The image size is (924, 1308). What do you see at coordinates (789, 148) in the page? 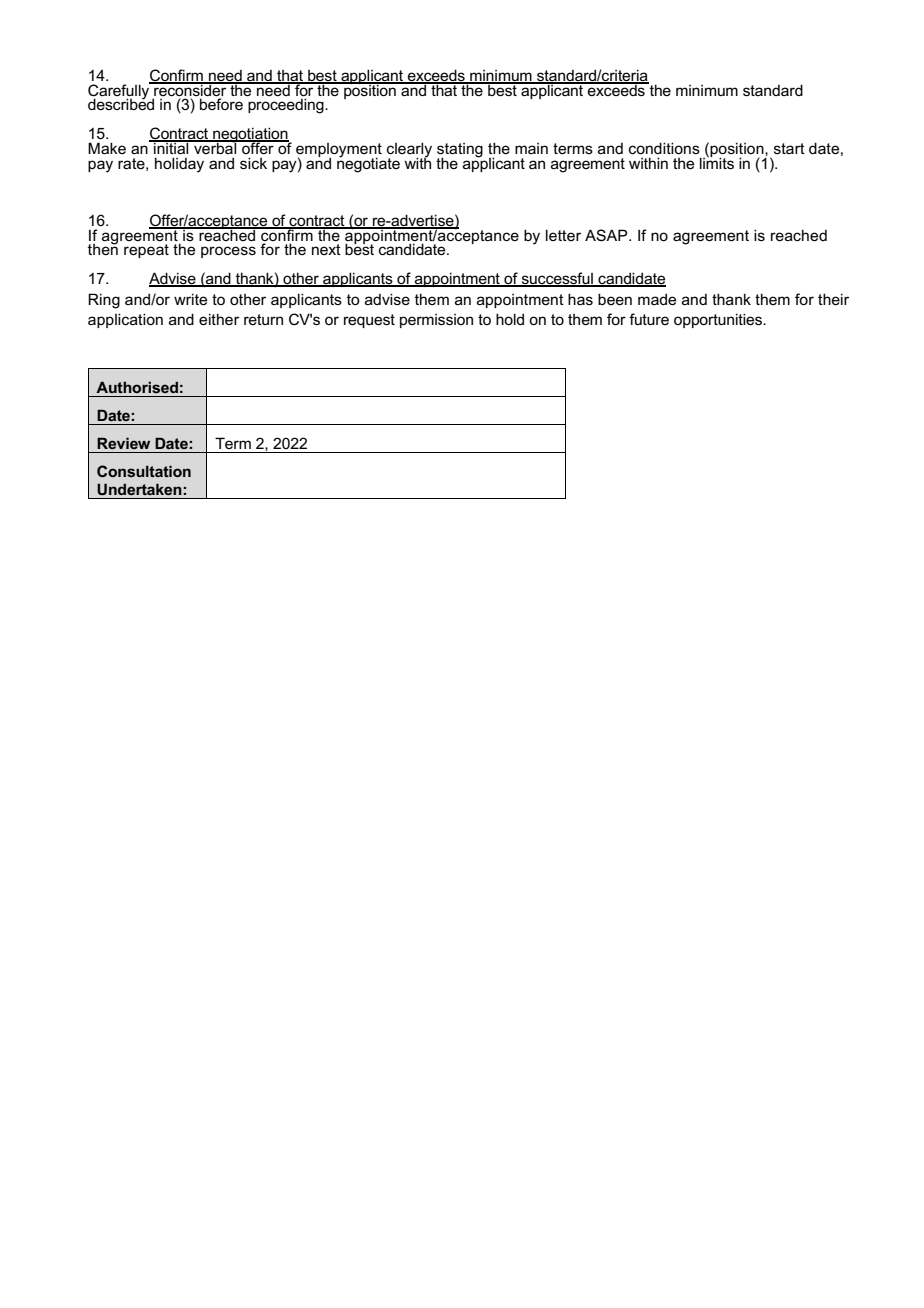
I see `start` at bounding box center [789, 148].
